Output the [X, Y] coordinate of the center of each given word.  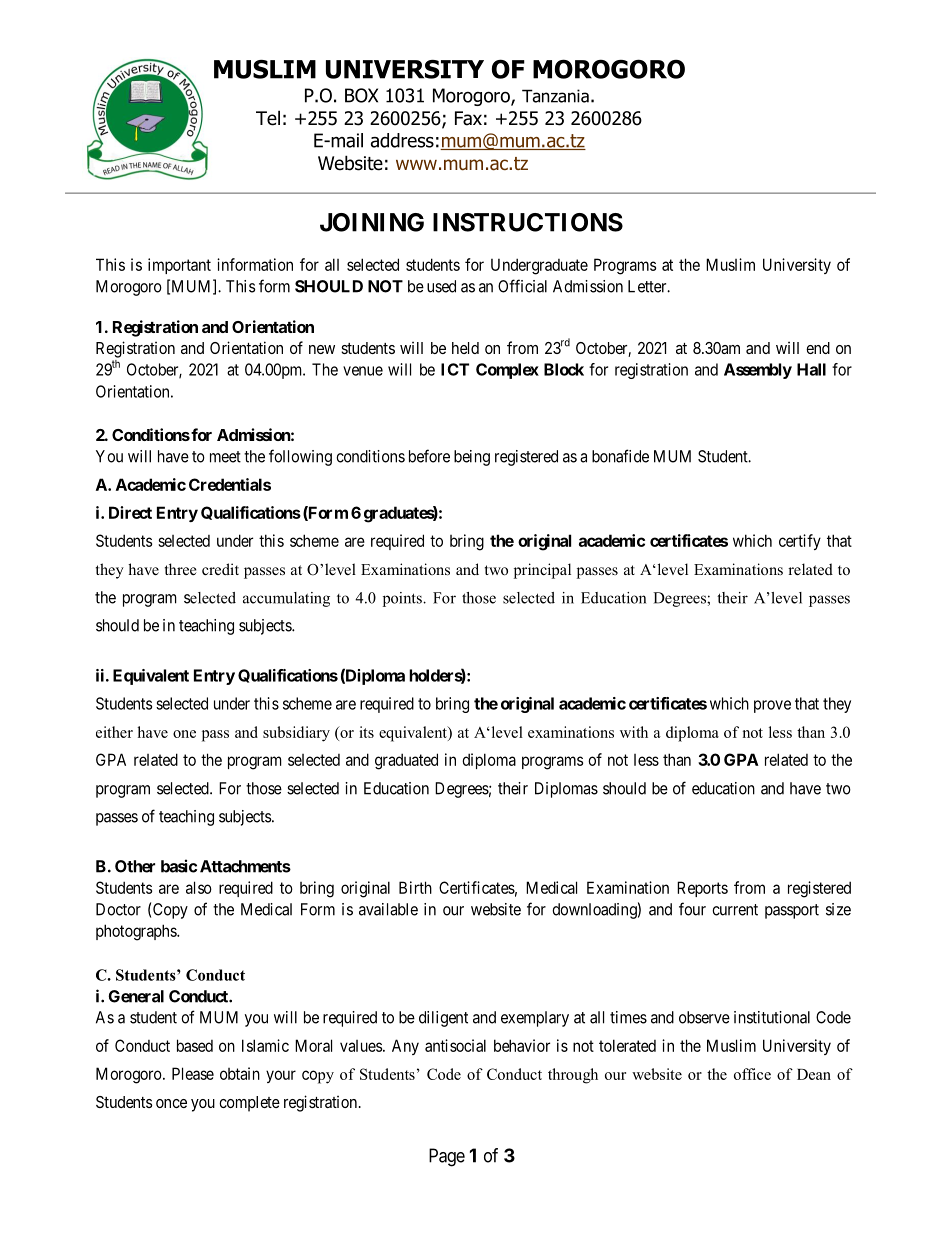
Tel [268, 118]
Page [447, 1157]
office [752, 1074]
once [171, 1103]
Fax [468, 118]
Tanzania [555, 96]
